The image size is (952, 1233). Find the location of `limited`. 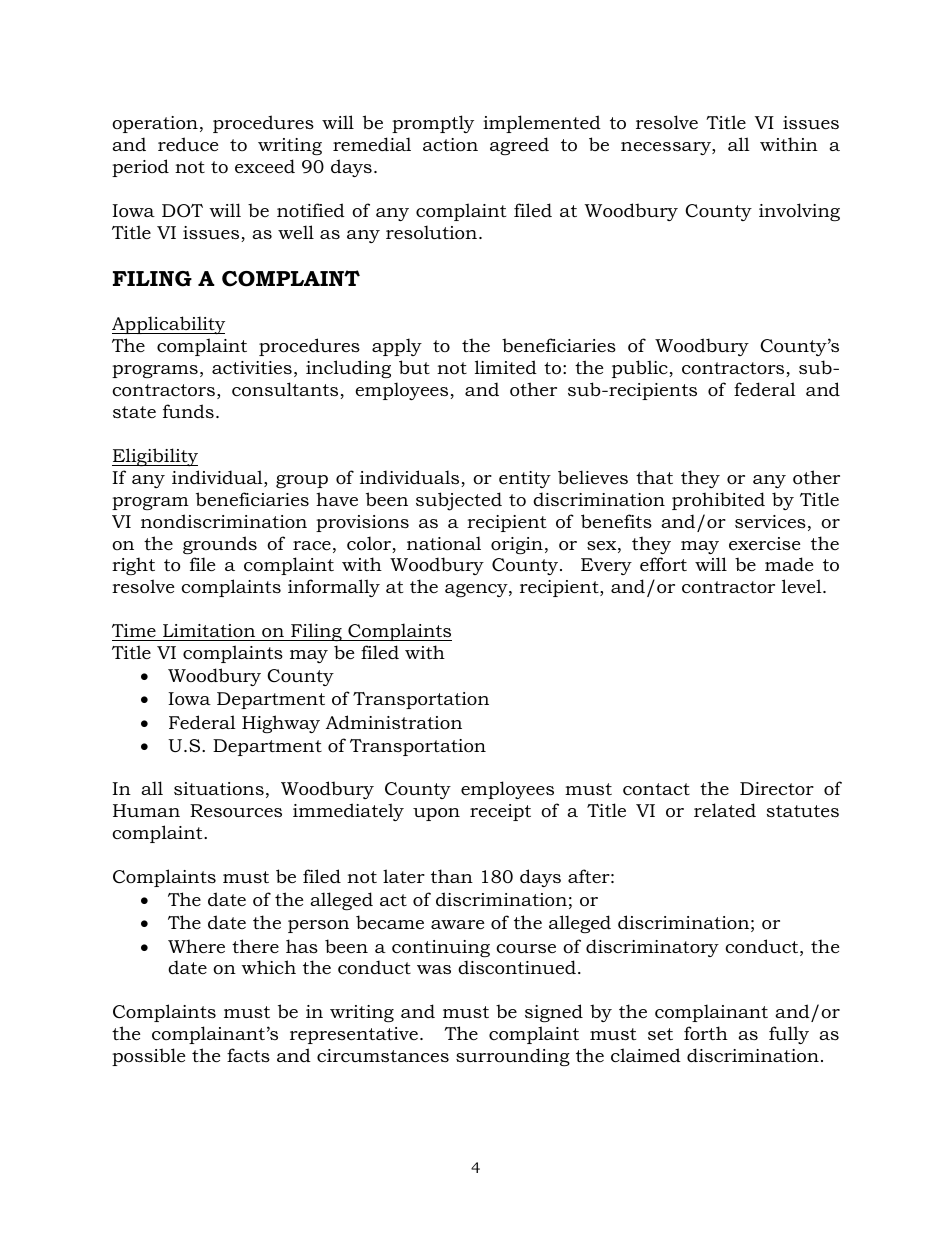

limited is located at coordinates (506, 367).
